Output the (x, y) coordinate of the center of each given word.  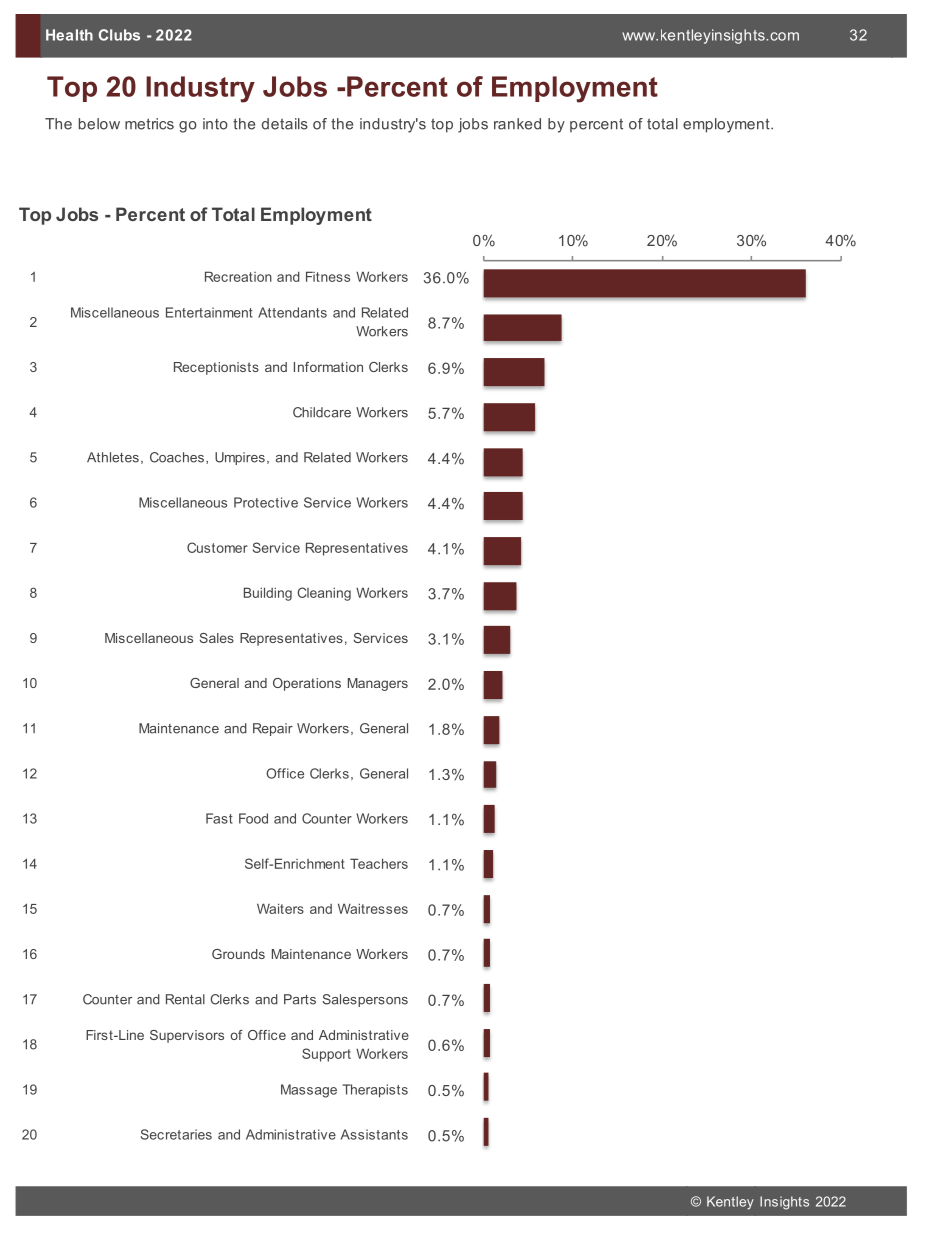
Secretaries (176, 1134)
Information (328, 367)
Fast (219, 818)
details (285, 124)
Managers (378, 684)
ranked (517, 124)
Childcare (322, 412)
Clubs (119, 35)
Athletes (113, 457)
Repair (273, 729)
